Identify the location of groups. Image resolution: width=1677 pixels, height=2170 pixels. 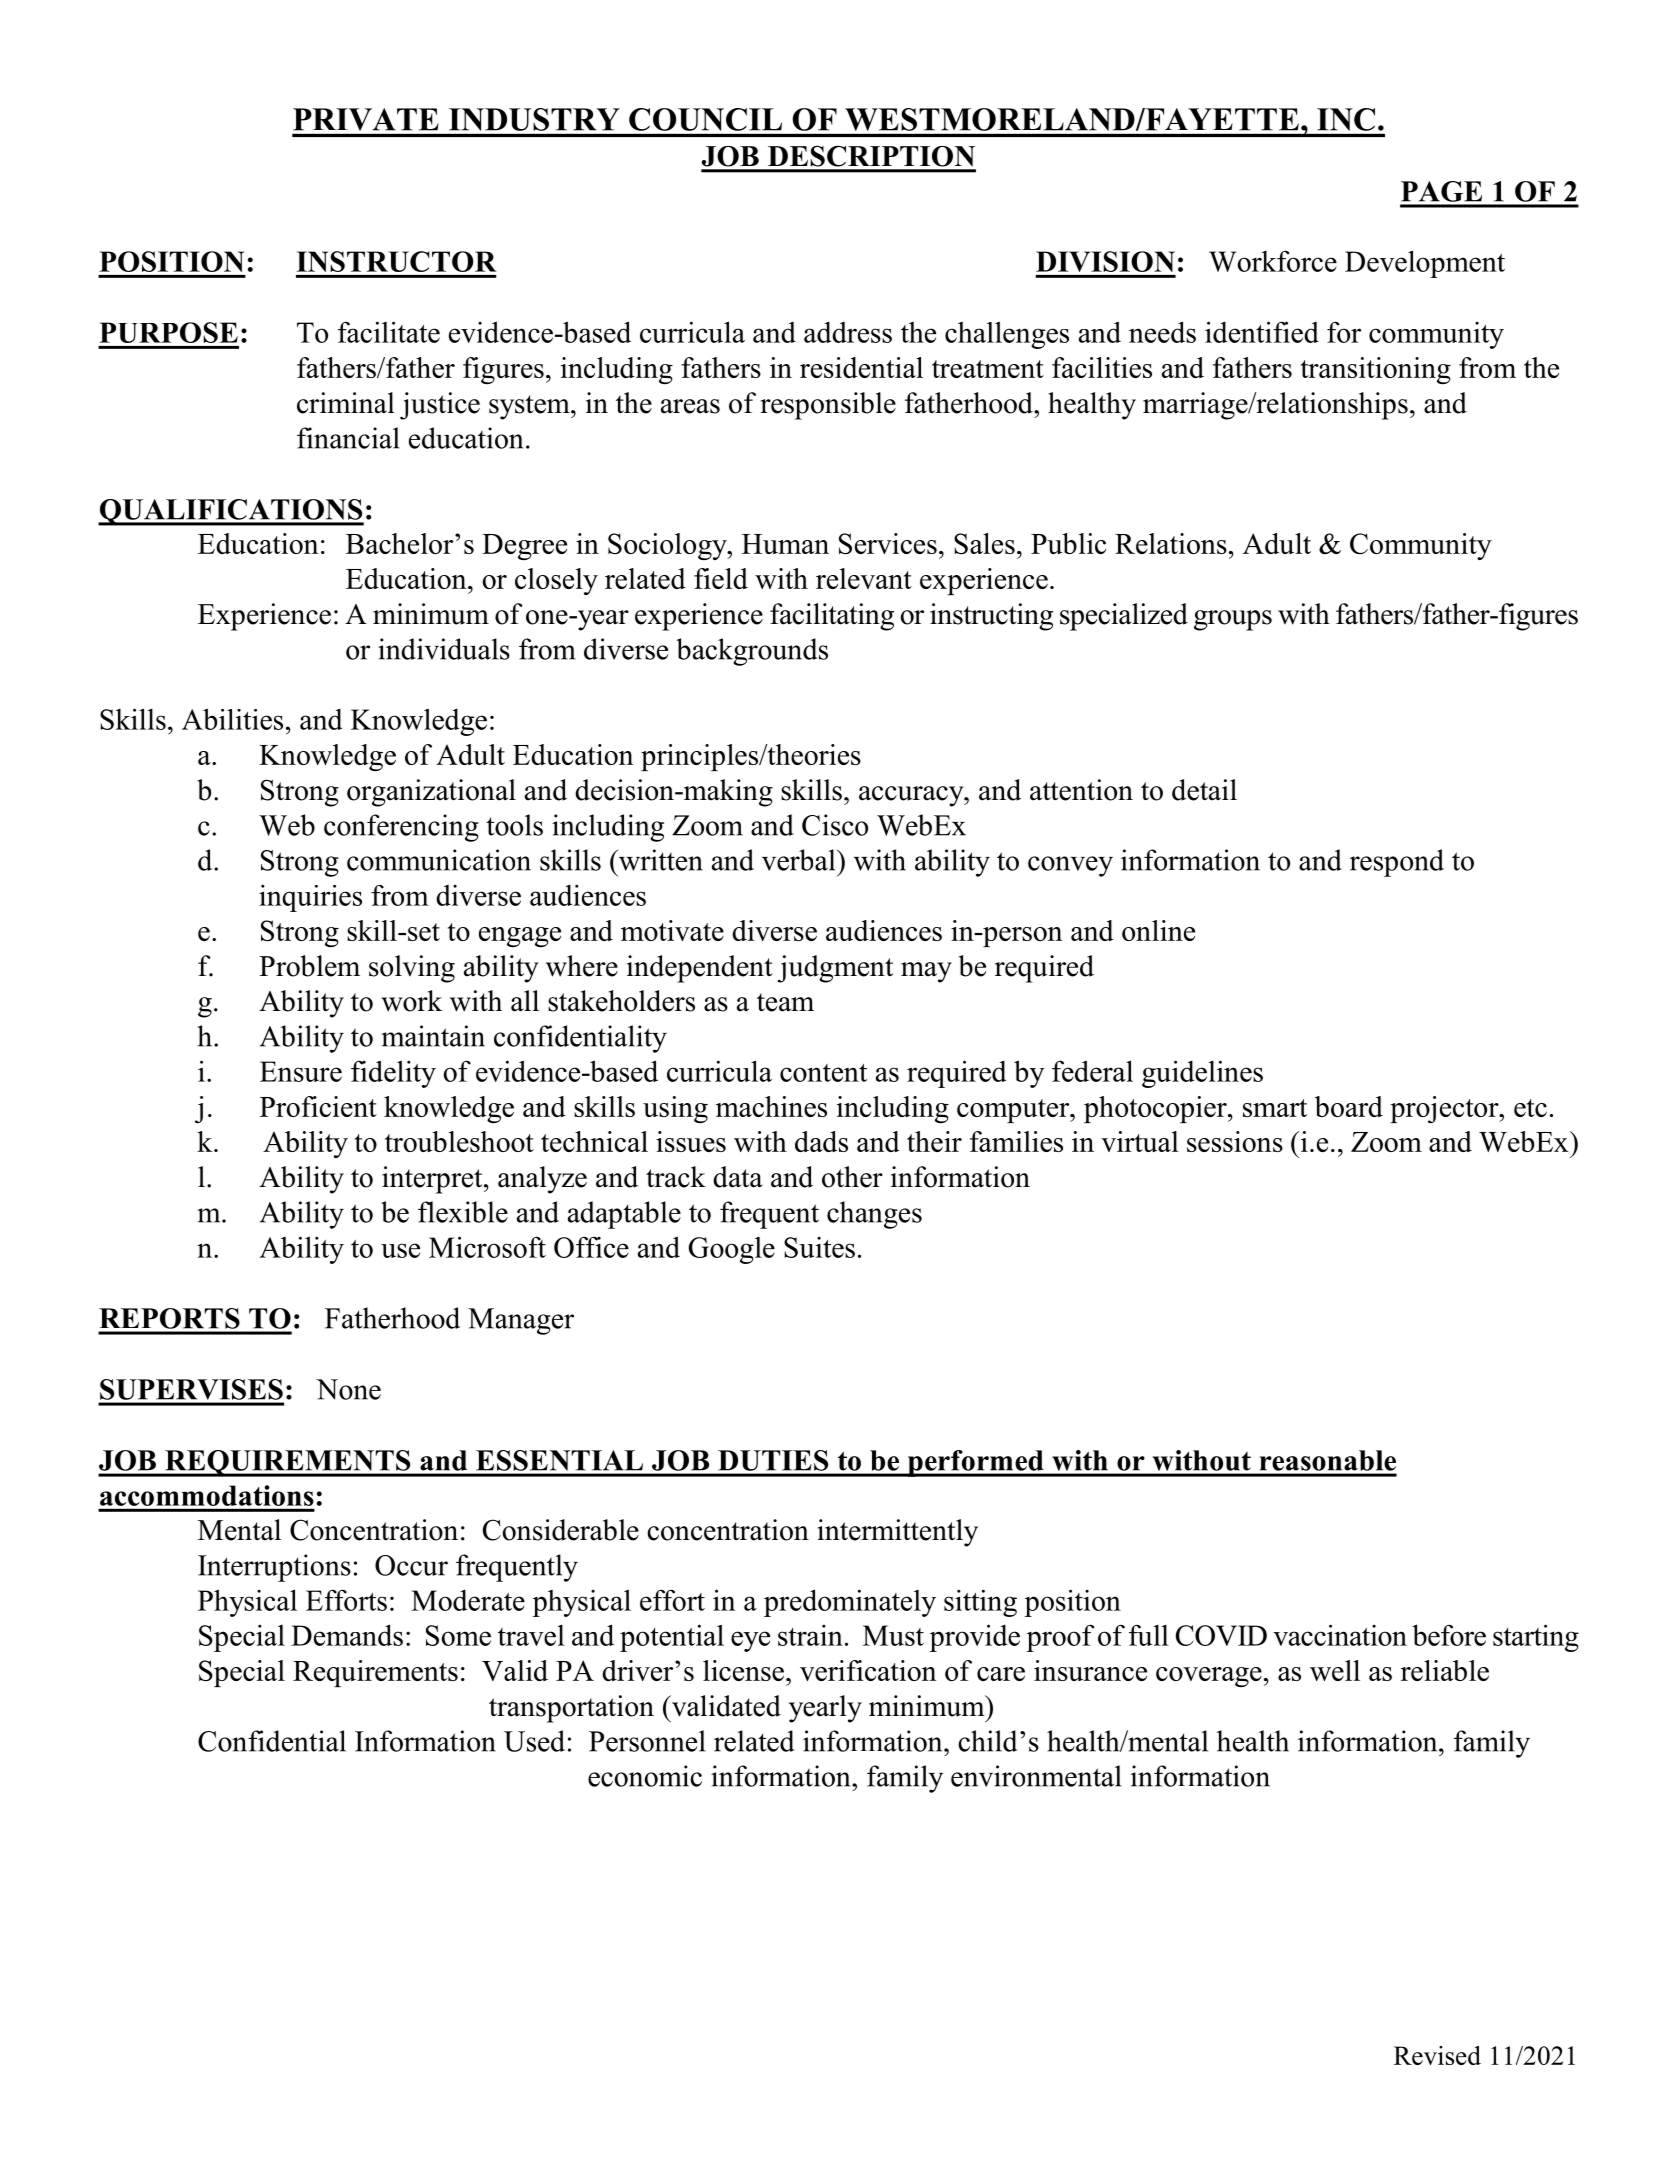
(1233, 620).
